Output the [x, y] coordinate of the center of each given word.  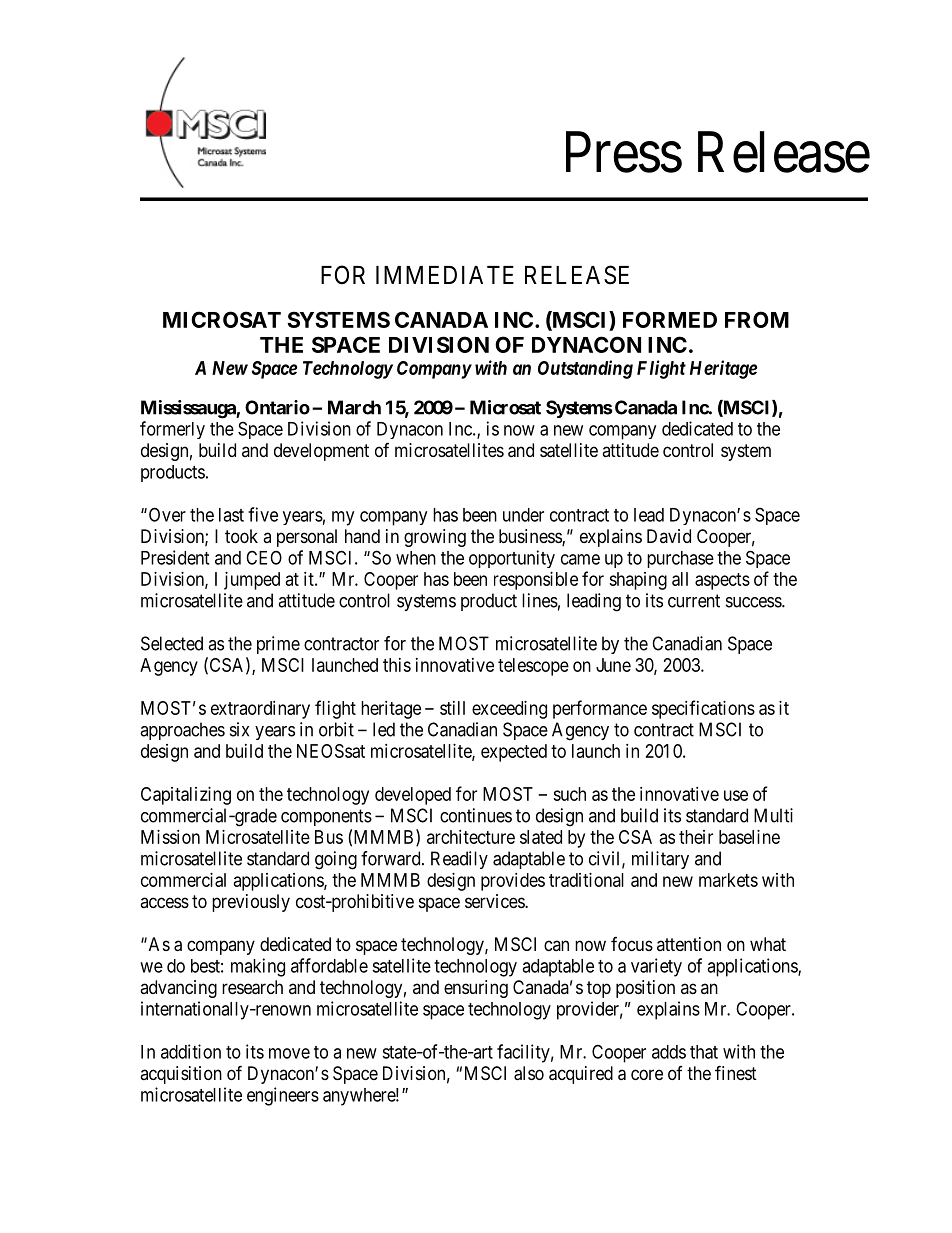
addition [191, 1051]
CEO [264, 557]
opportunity [512, 559]
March [354, 407]
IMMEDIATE [445, 275]
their [696, 837]
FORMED [670, 319]
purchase [680, 559]
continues [476, 815]
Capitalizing [186, 796]
